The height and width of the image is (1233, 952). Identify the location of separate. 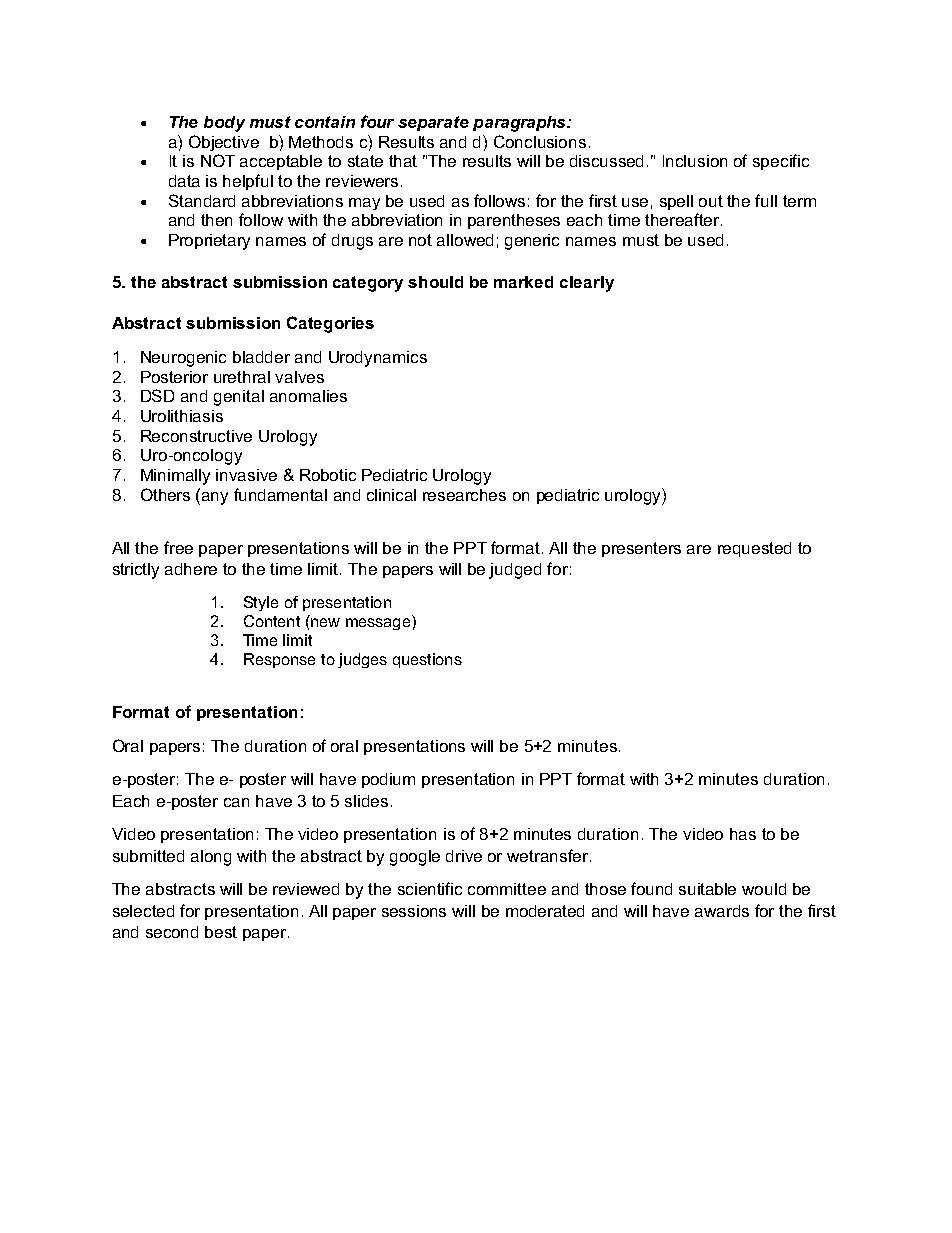
(433, 123).
